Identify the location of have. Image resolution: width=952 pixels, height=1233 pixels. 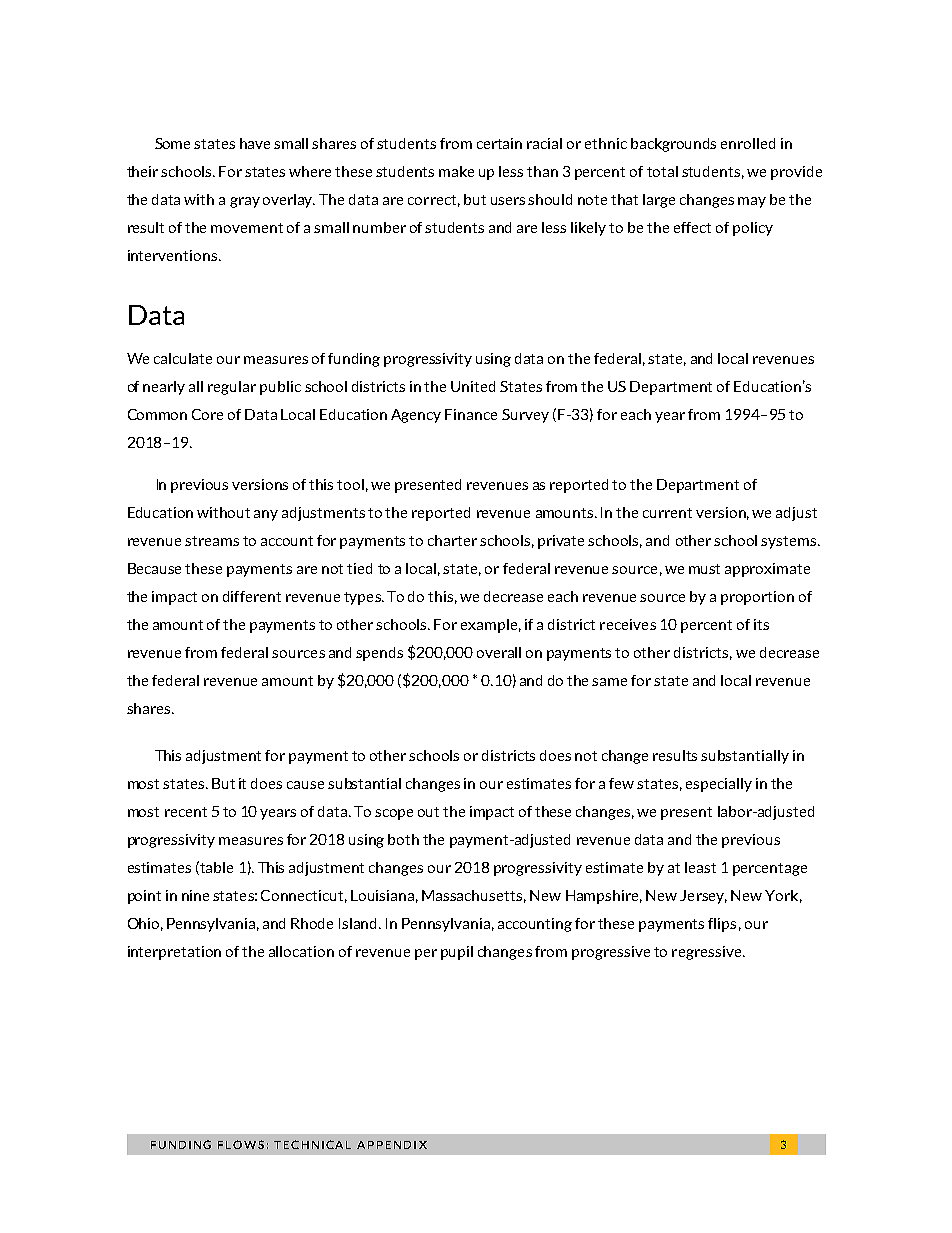
(255, 143).
